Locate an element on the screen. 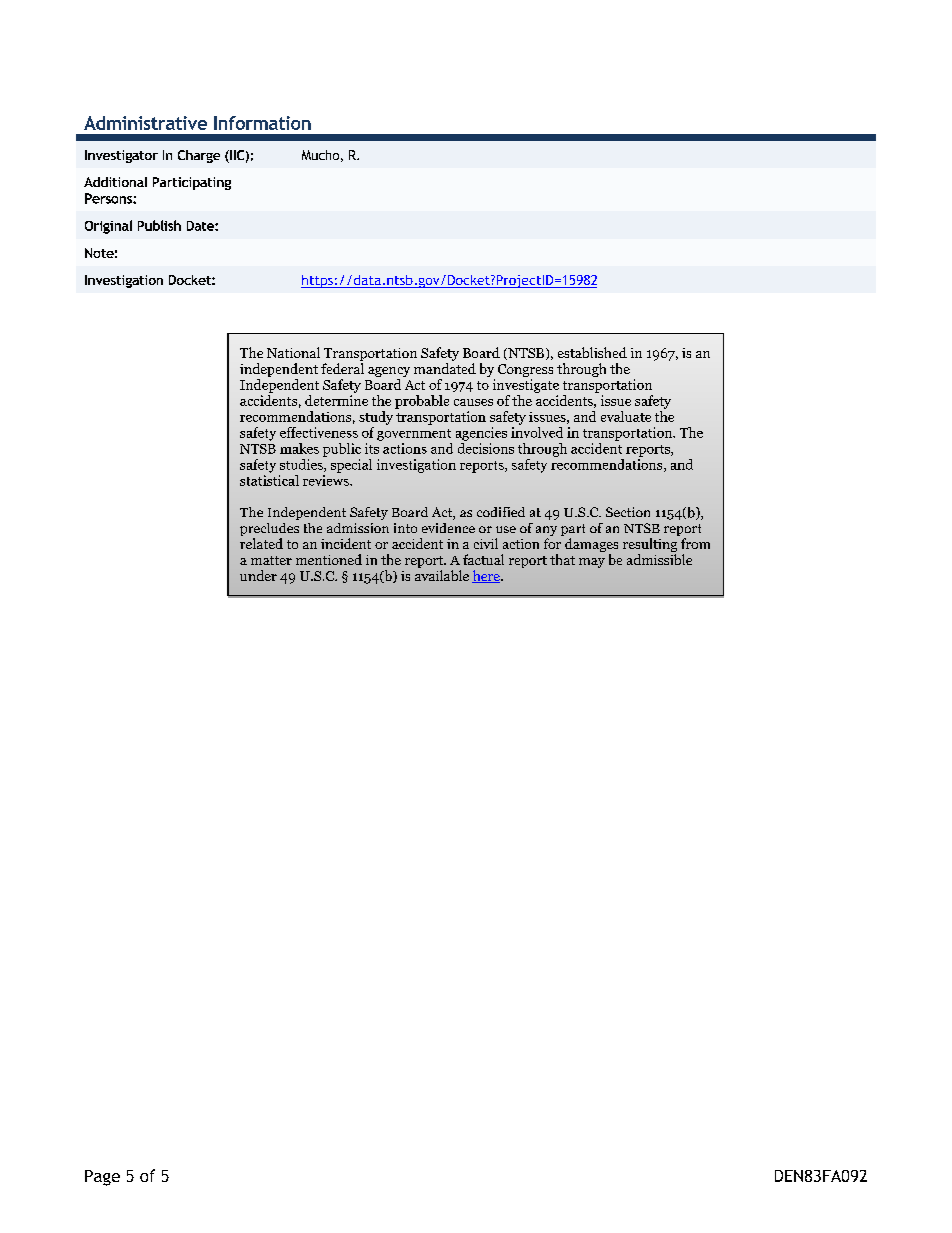 This screenshot has height=1233, width=952. matter is located at coordinates (271, 560).
